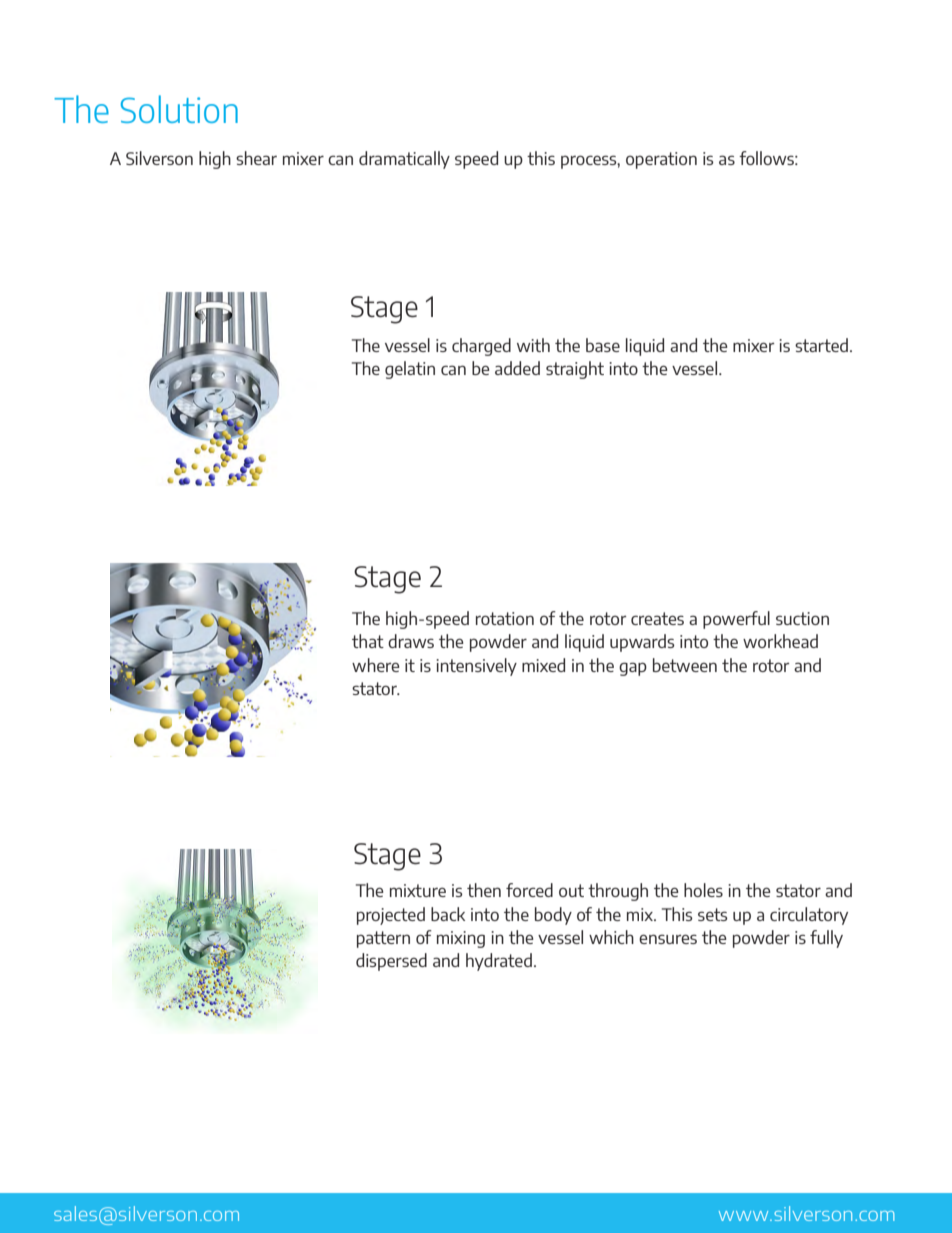  I want to click on operation, so click(661, 160).
